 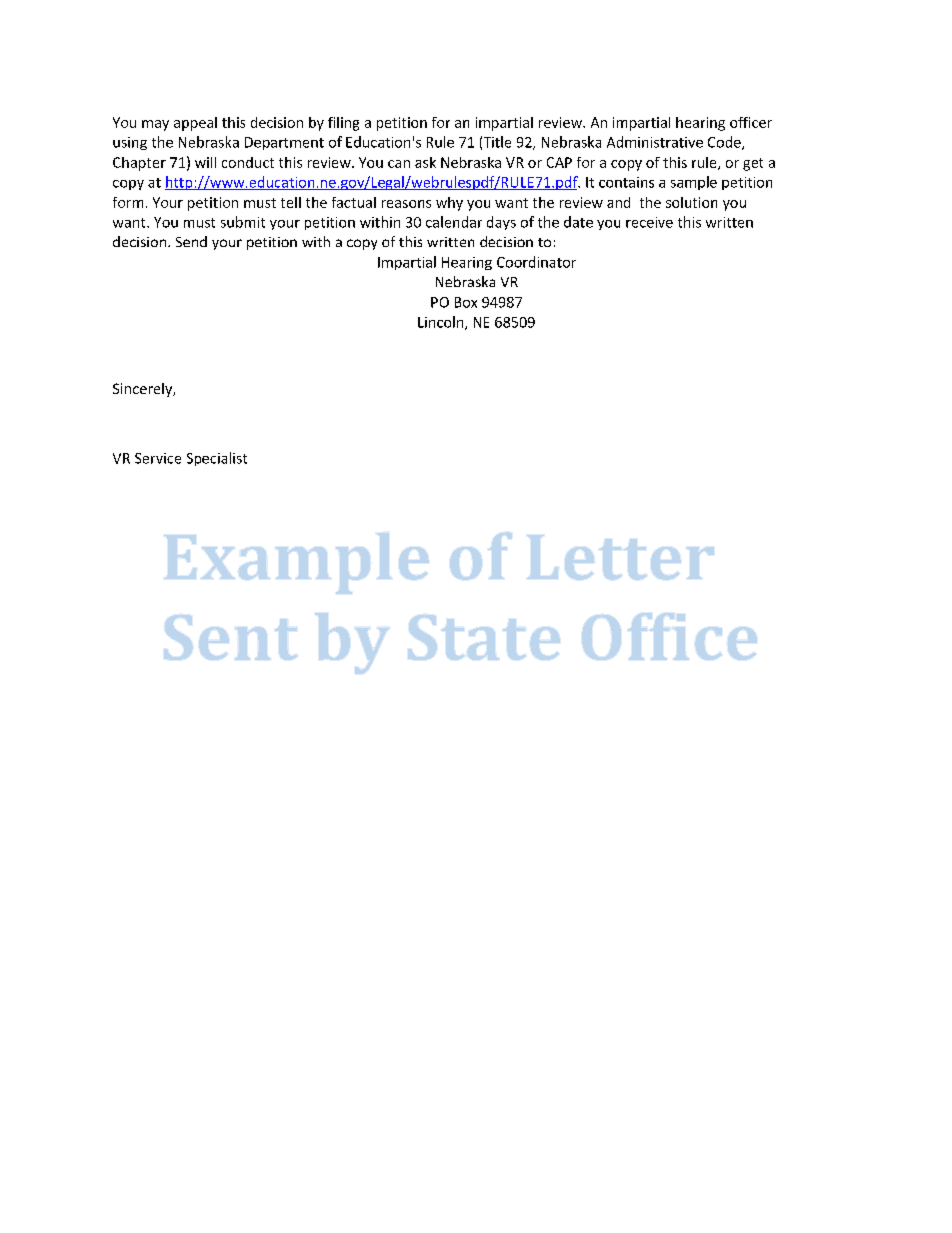 I want to click on Box, so click(x=466, y=302).
